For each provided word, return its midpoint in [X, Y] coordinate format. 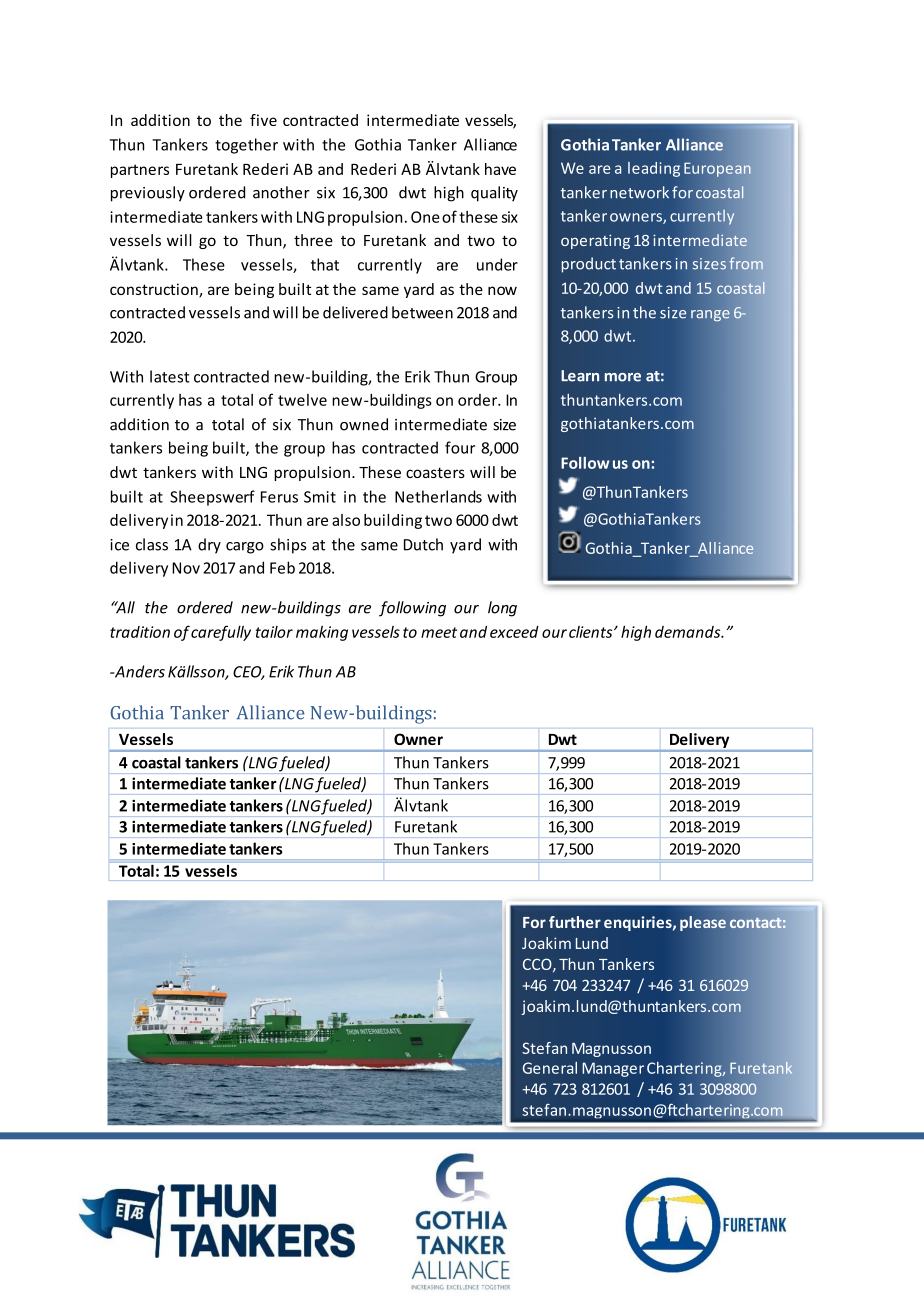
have [500, 169]
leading [654, 169]
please [703, 923]
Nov [186, 568]
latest [170, 376]
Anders [138, 671]
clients [592, 632]
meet [439, 632]
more [623, 377]
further [575, 922]
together [246, 146]
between [422, 312]
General [550, 1068]
